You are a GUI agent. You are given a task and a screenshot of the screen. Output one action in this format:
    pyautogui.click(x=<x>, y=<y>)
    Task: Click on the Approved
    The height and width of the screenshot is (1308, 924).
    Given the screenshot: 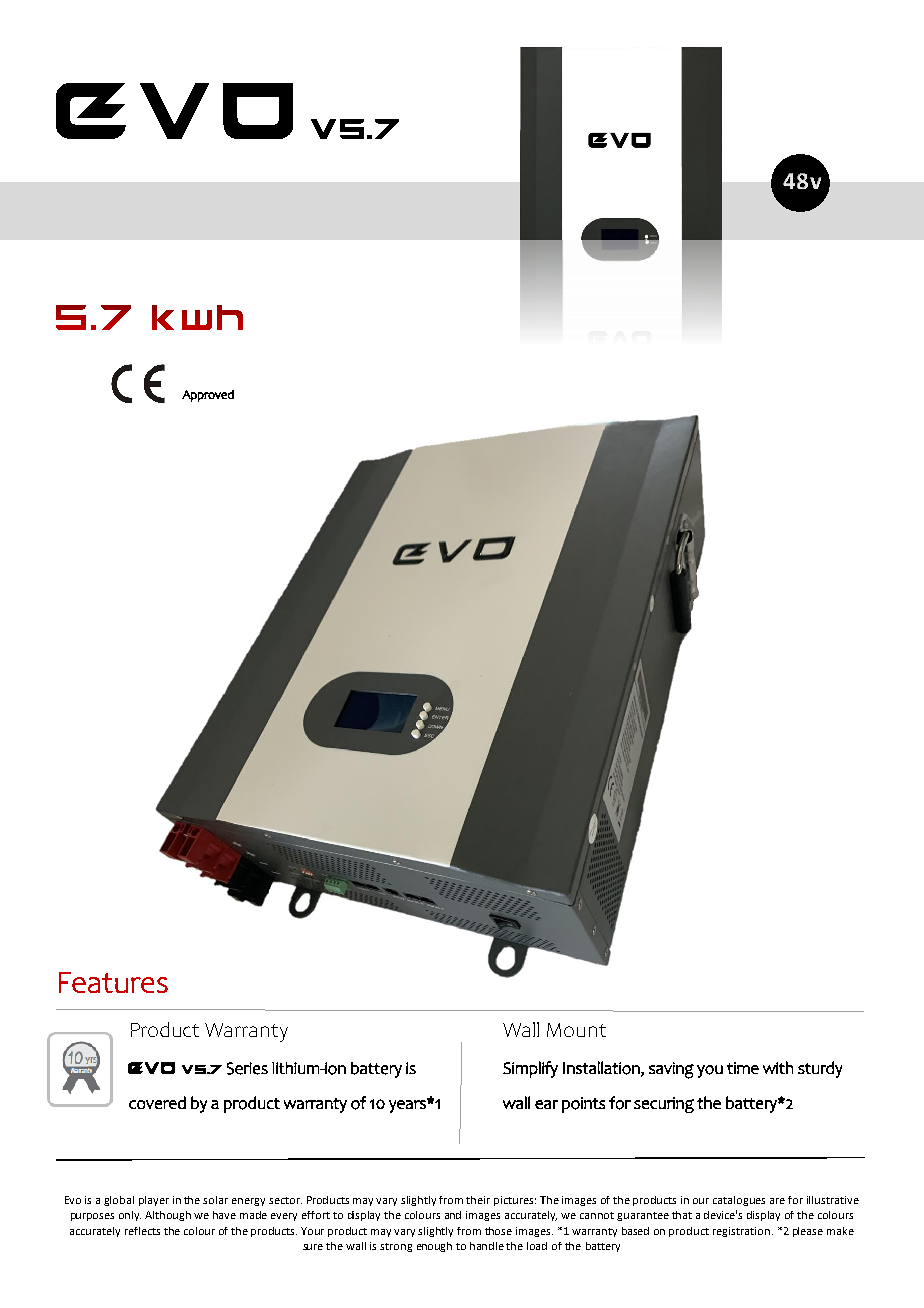 What is the action you would take?
    pyautogui.click(x=208, y=396)
